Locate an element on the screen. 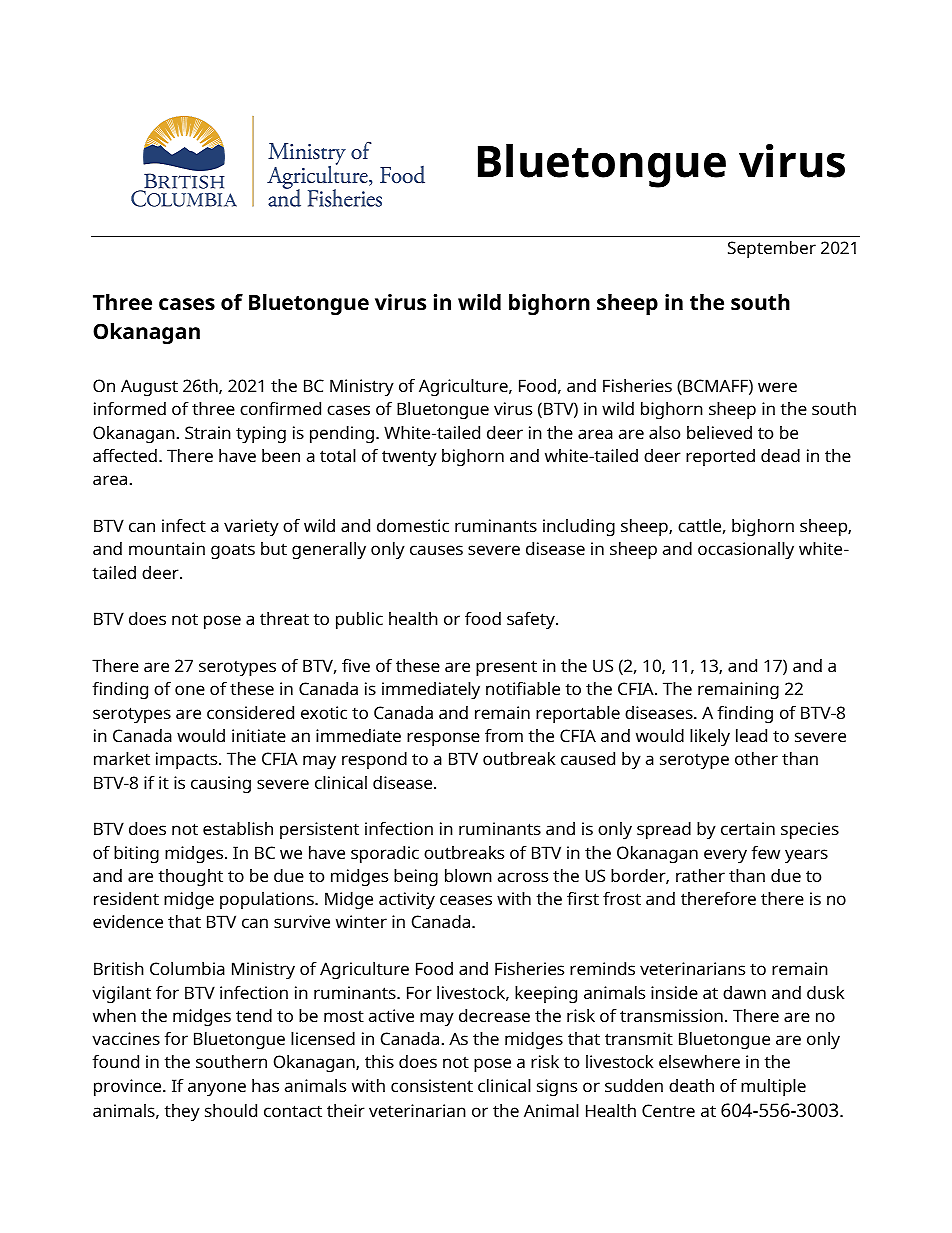 Image resolution: width=952 pixels, height=1233 pixels. certain is located at coordinates (748, 828).
